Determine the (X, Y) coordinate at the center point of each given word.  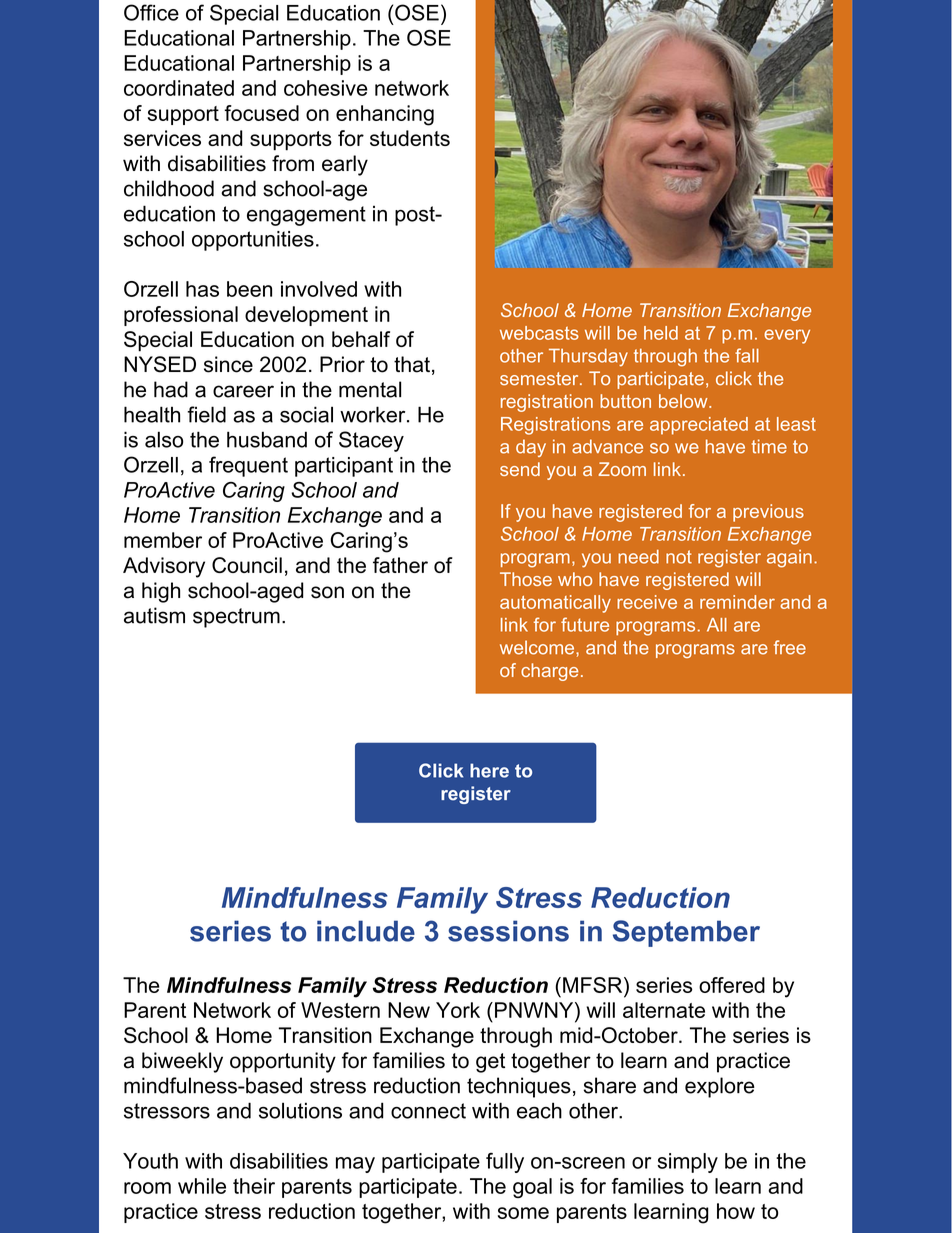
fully (505, 1163)
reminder (737, 602)
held (661, 333)
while (202, 1186)
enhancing (385, 115)
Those (526, 579)
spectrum (236, 618)
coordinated (179, 88)
